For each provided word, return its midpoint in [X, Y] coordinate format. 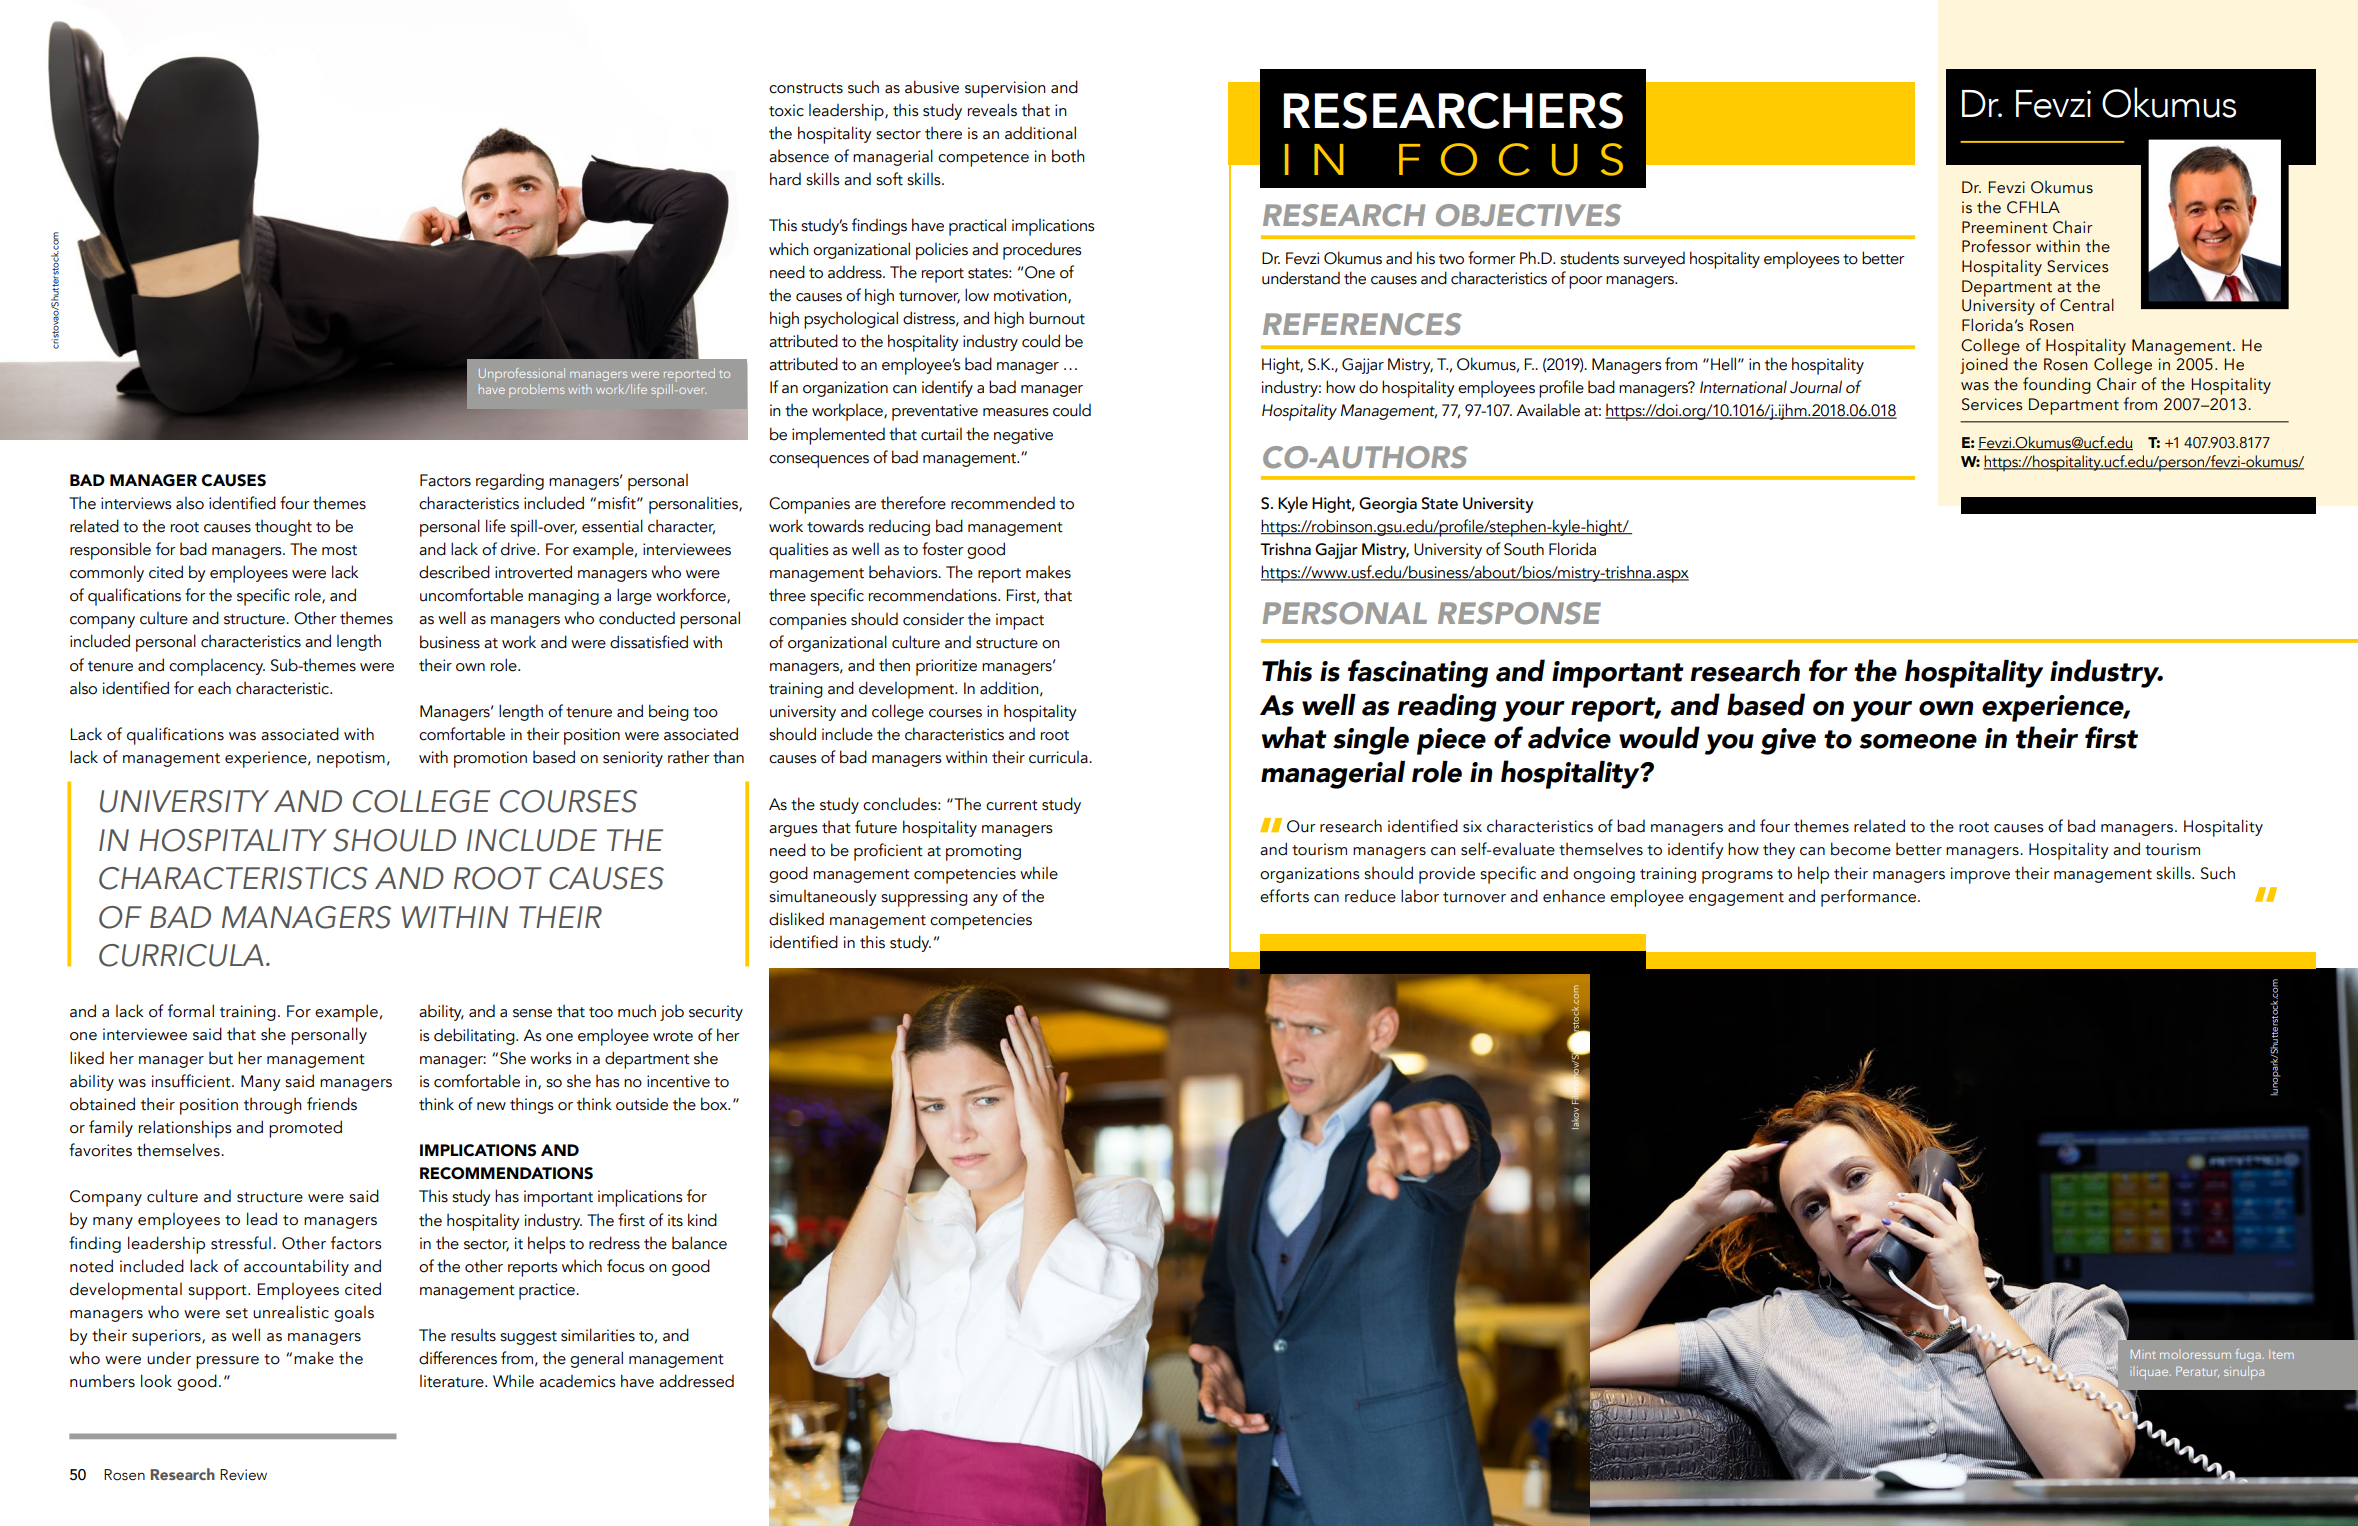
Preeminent [2005, 227]
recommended [1003, 503]
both [1068, 156]
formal [191, 1011]
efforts [1284, 896]
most [339, 550]
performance [1870, 898]
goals [354, 1314]
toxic [786, 110]
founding [2057, 385]
